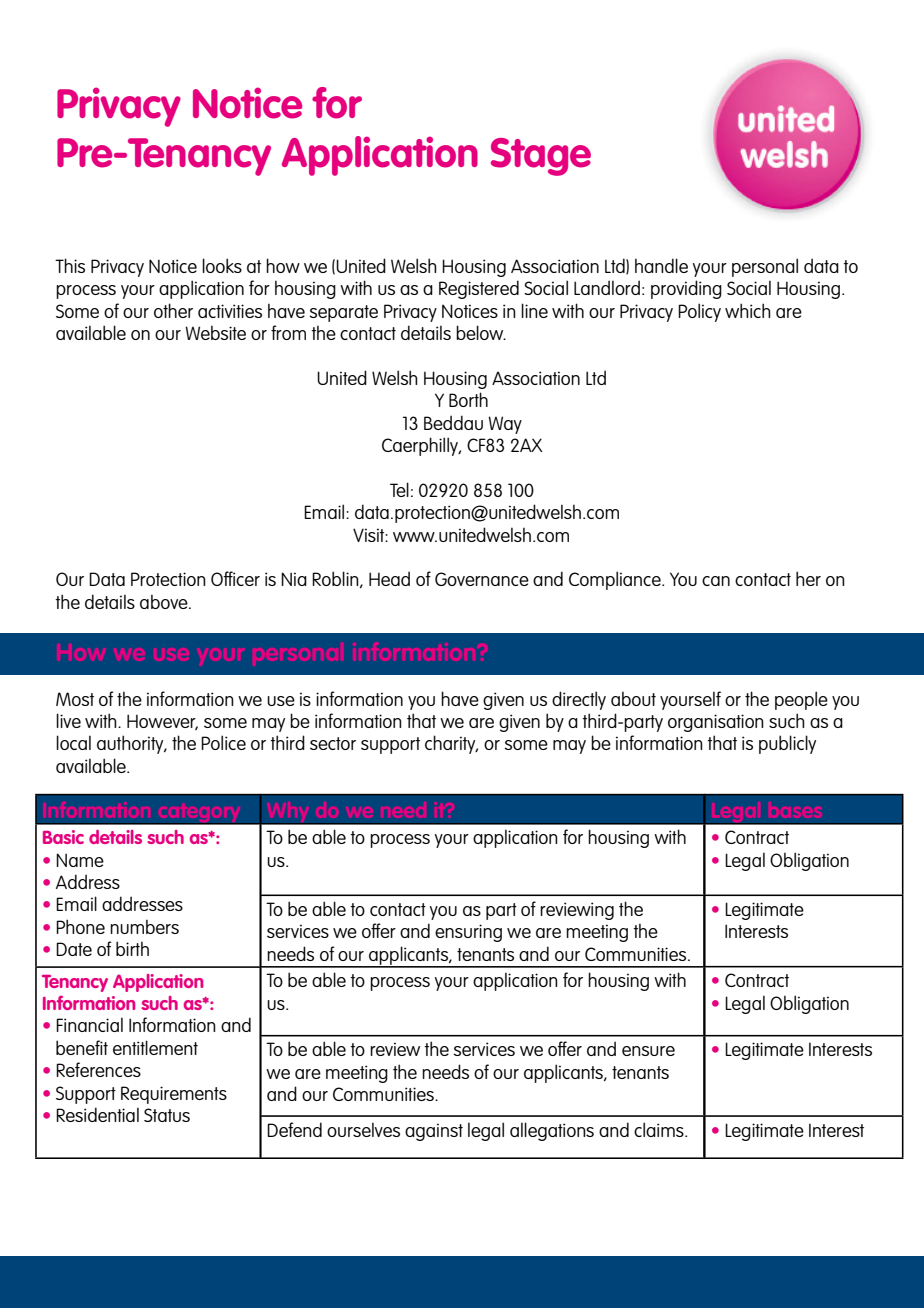 Image resolution: width=924 pixels, height=1308 pixels. What do you see at coordinates (389, 578) in the screenshot?
I see `Head` at bounding box center [389, 578].
